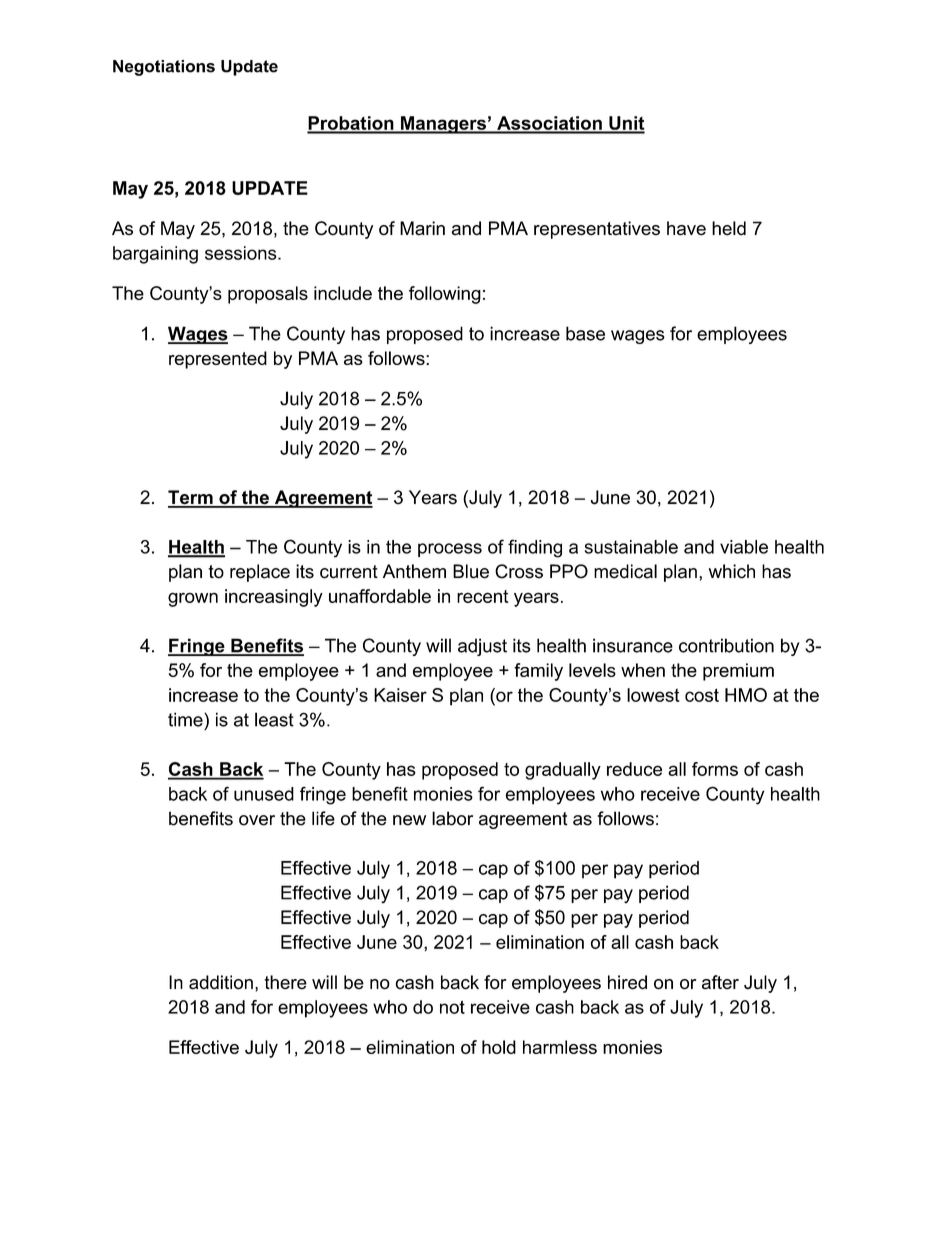 This document has width=952, height=1233. I want to click on time, so click(186, 719).
